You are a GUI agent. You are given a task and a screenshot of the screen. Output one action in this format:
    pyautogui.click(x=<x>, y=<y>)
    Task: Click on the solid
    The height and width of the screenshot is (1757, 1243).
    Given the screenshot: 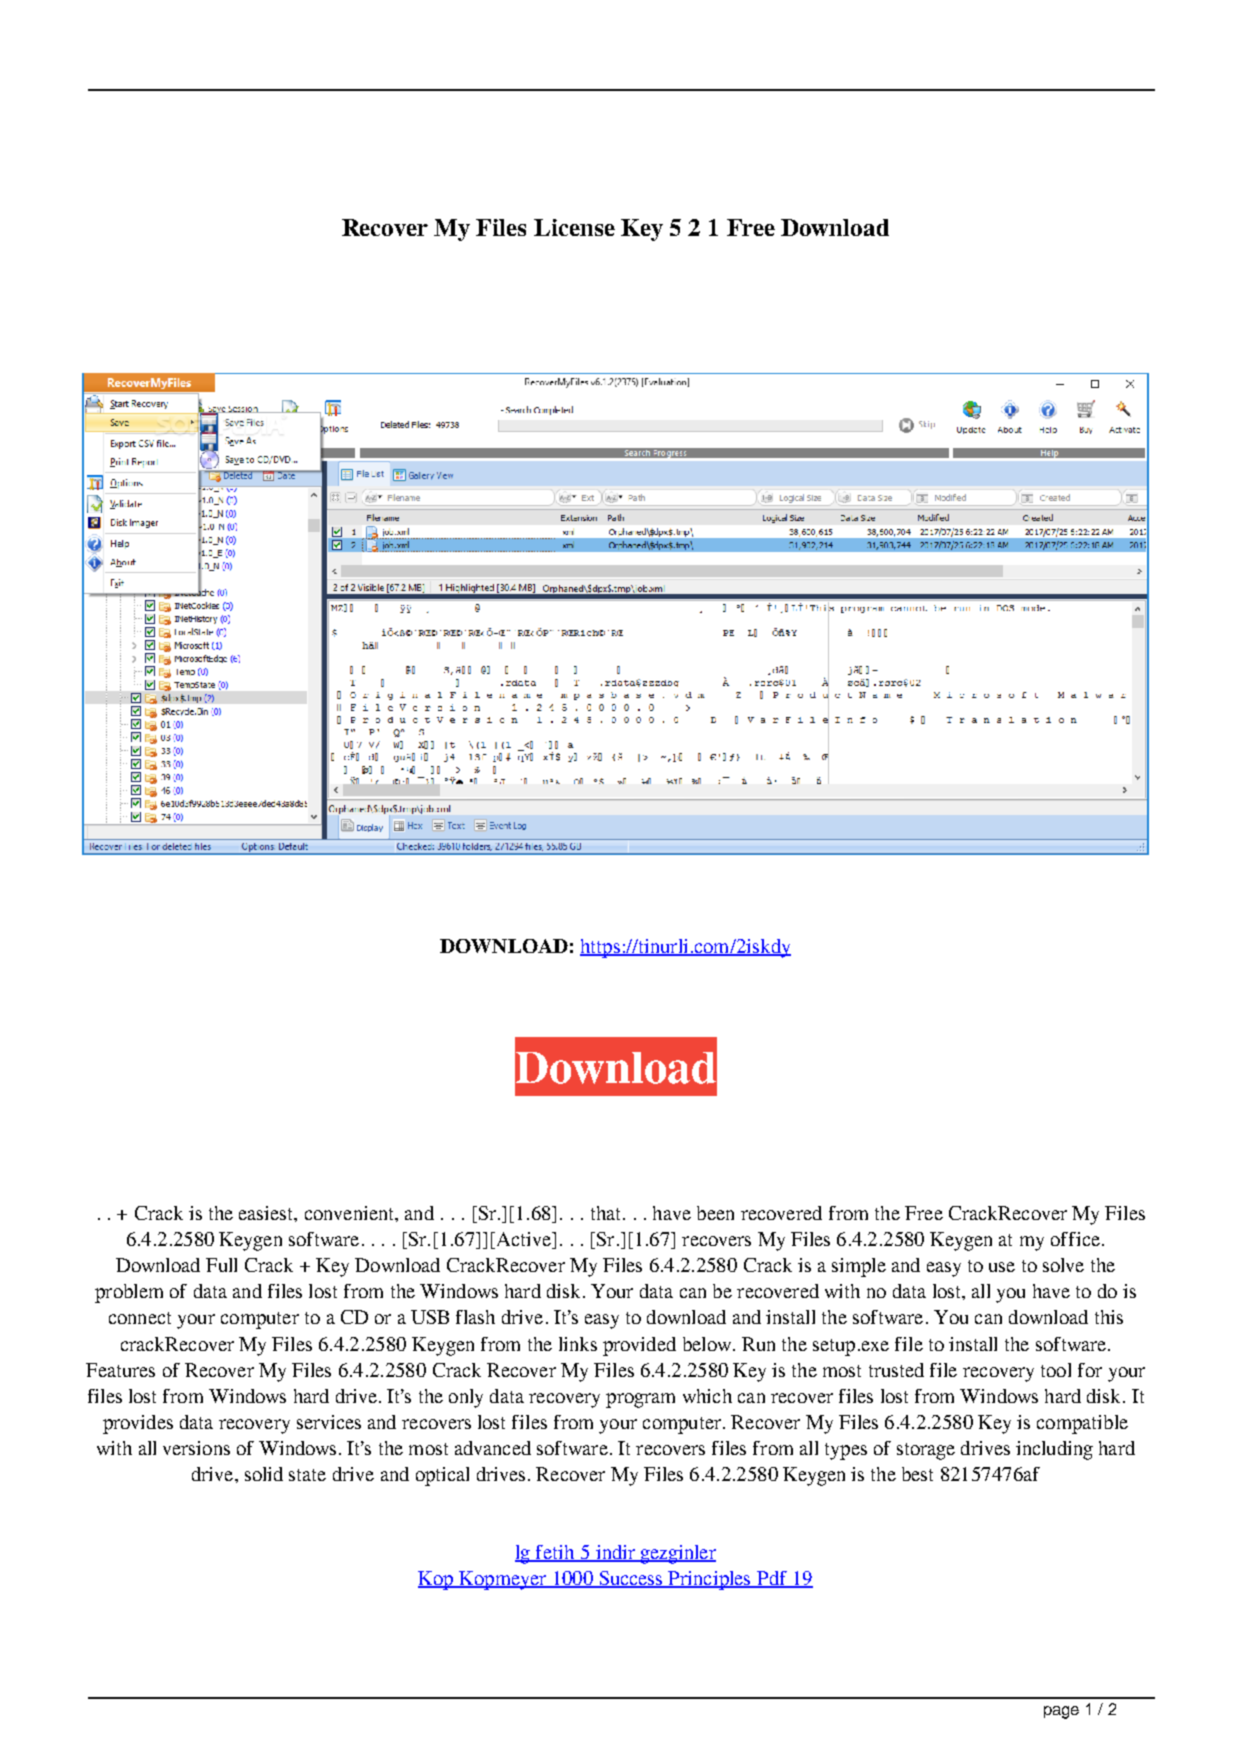 What is the action you would take?
    pyautogui.click(x=264, y=1474)
